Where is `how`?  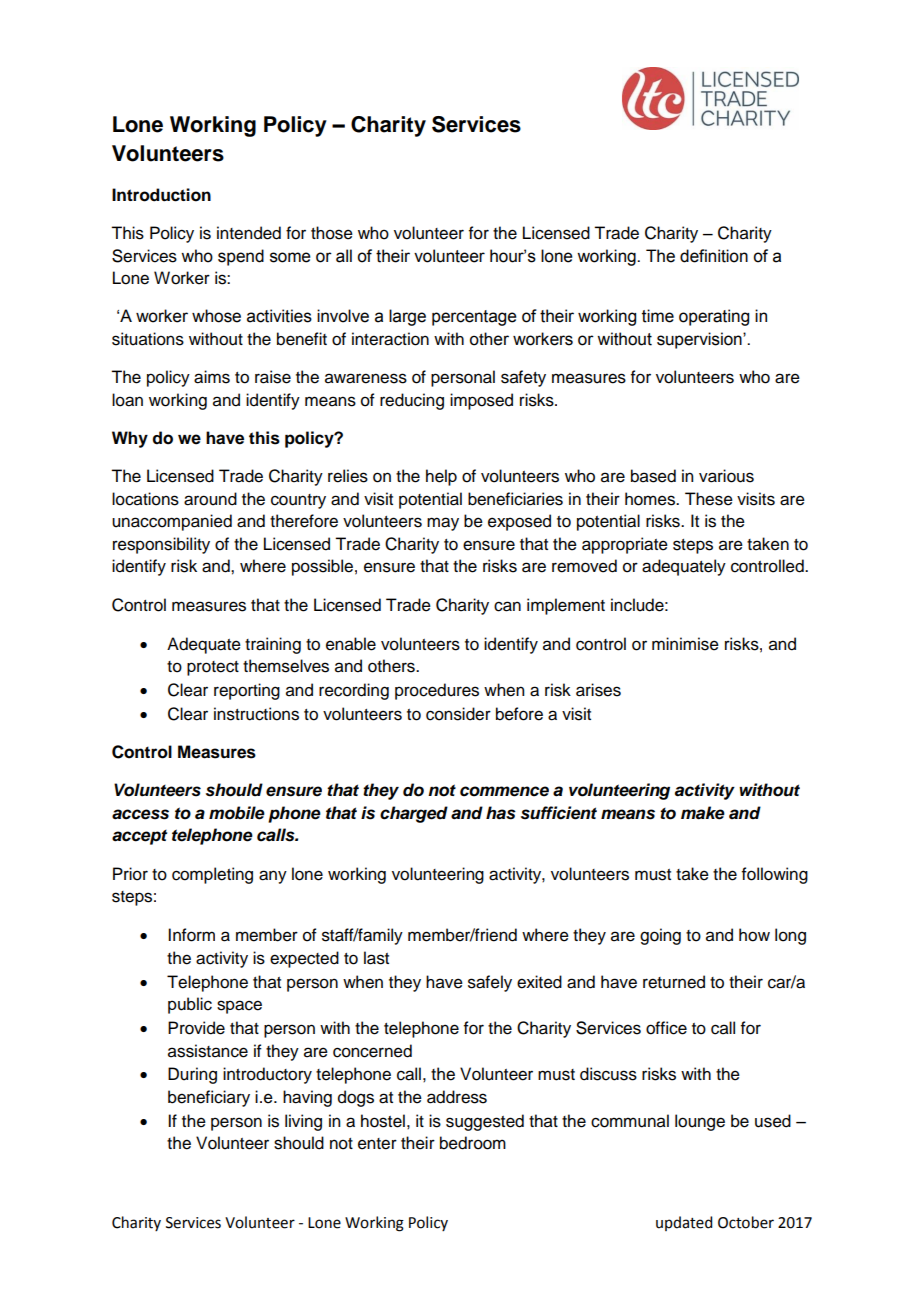
how is located at coordinates (754, 935).
